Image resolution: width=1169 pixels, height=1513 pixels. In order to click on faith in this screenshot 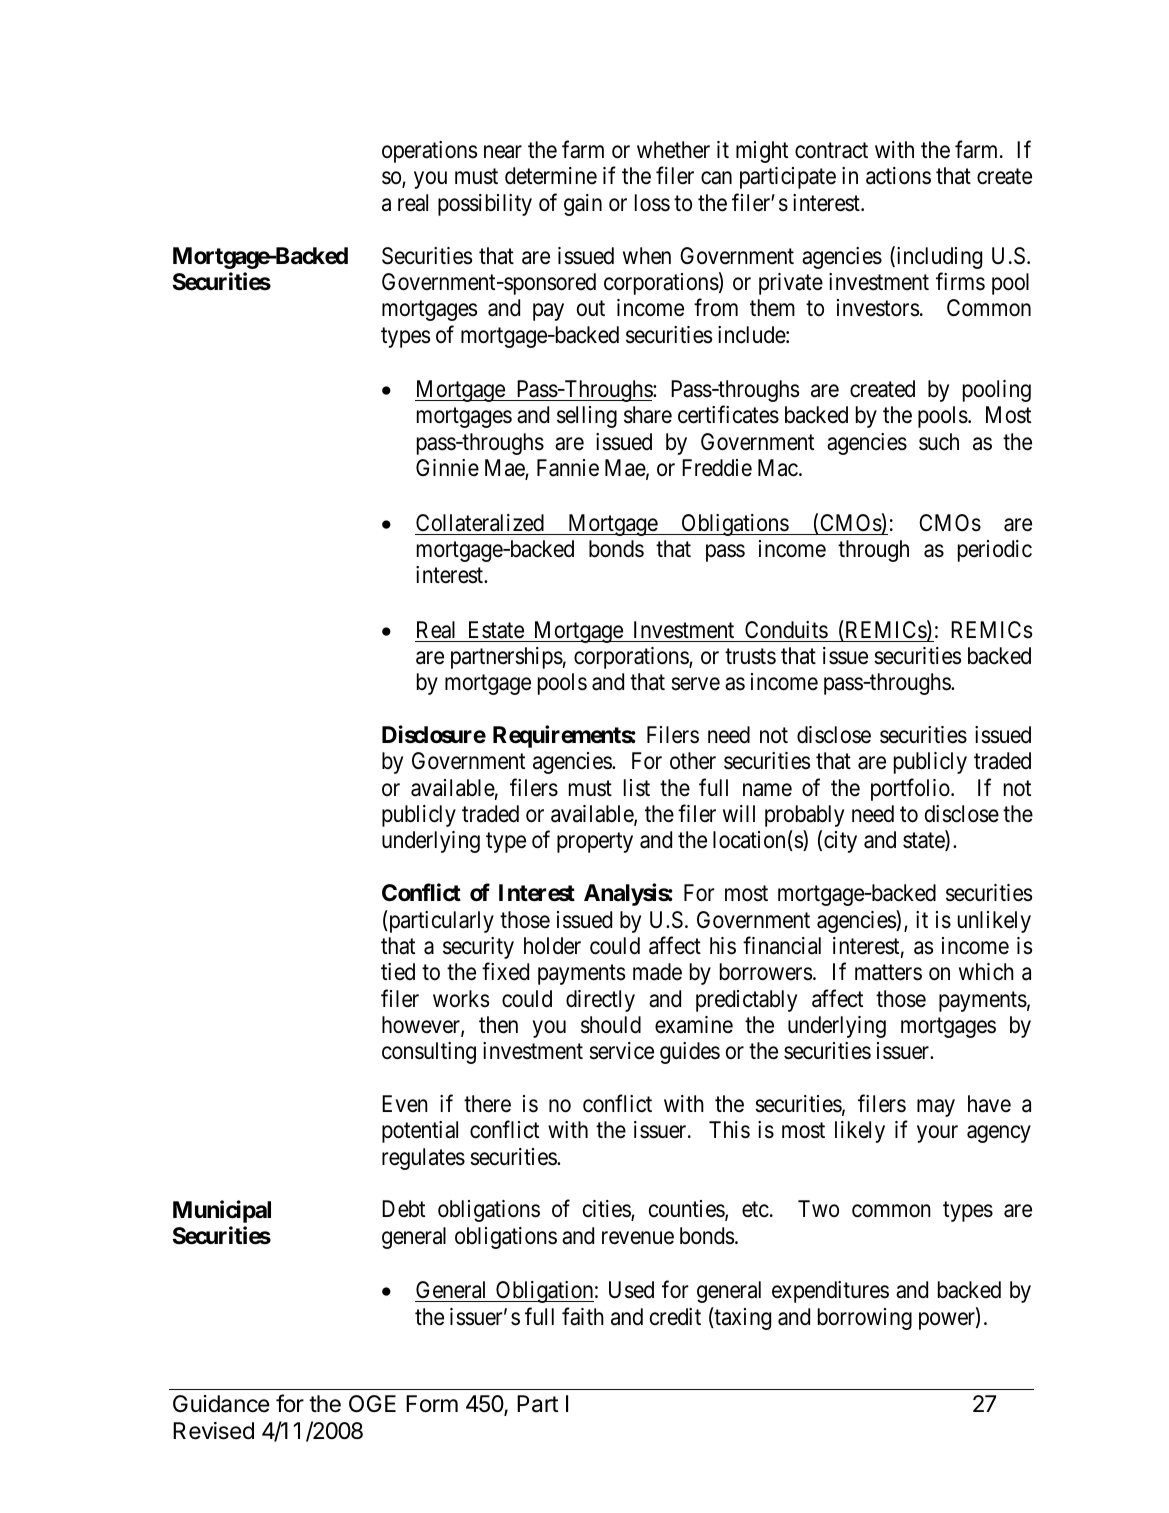, I will do `click(583, 1316)`.
